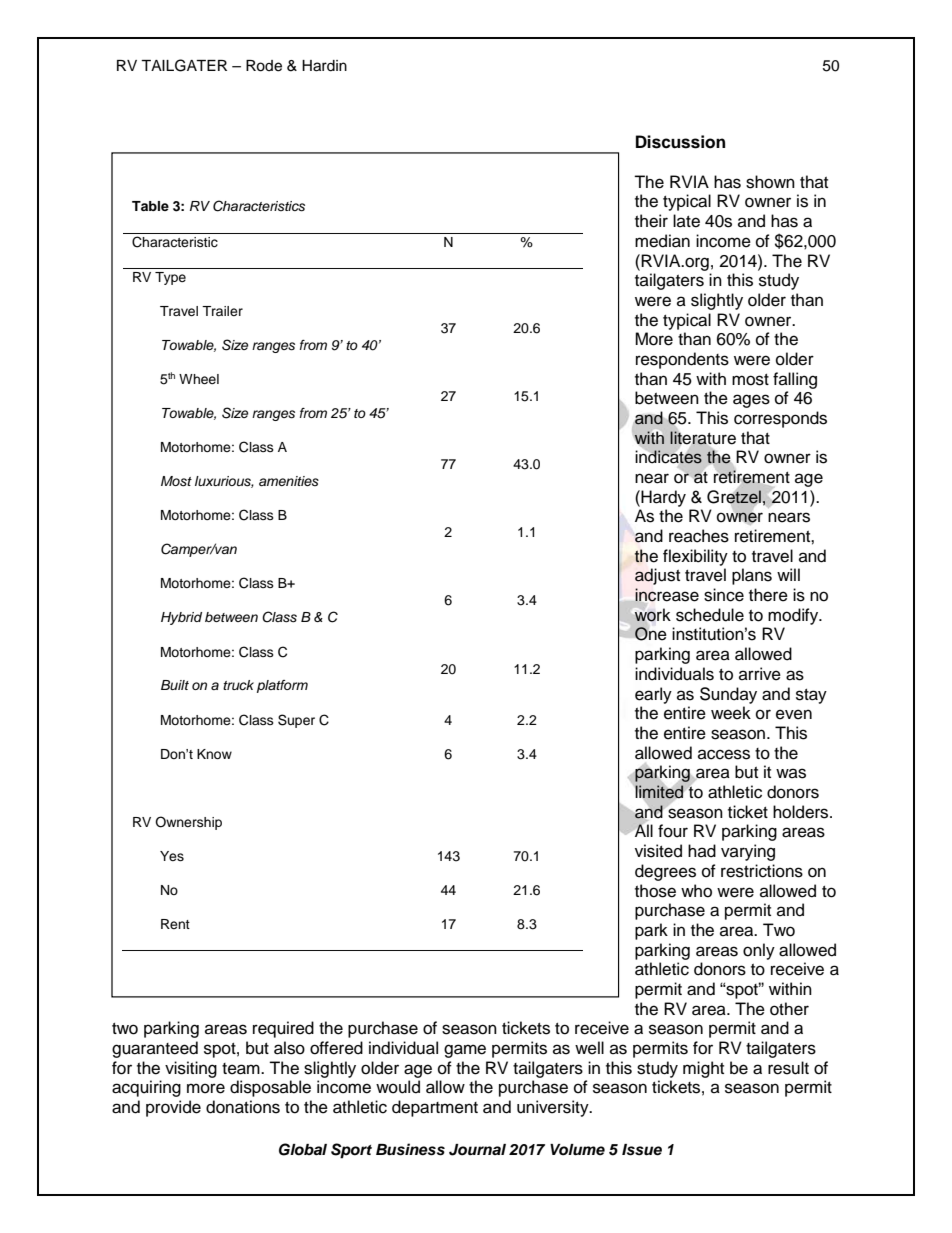  I want to click on those, so click(655, 891).
